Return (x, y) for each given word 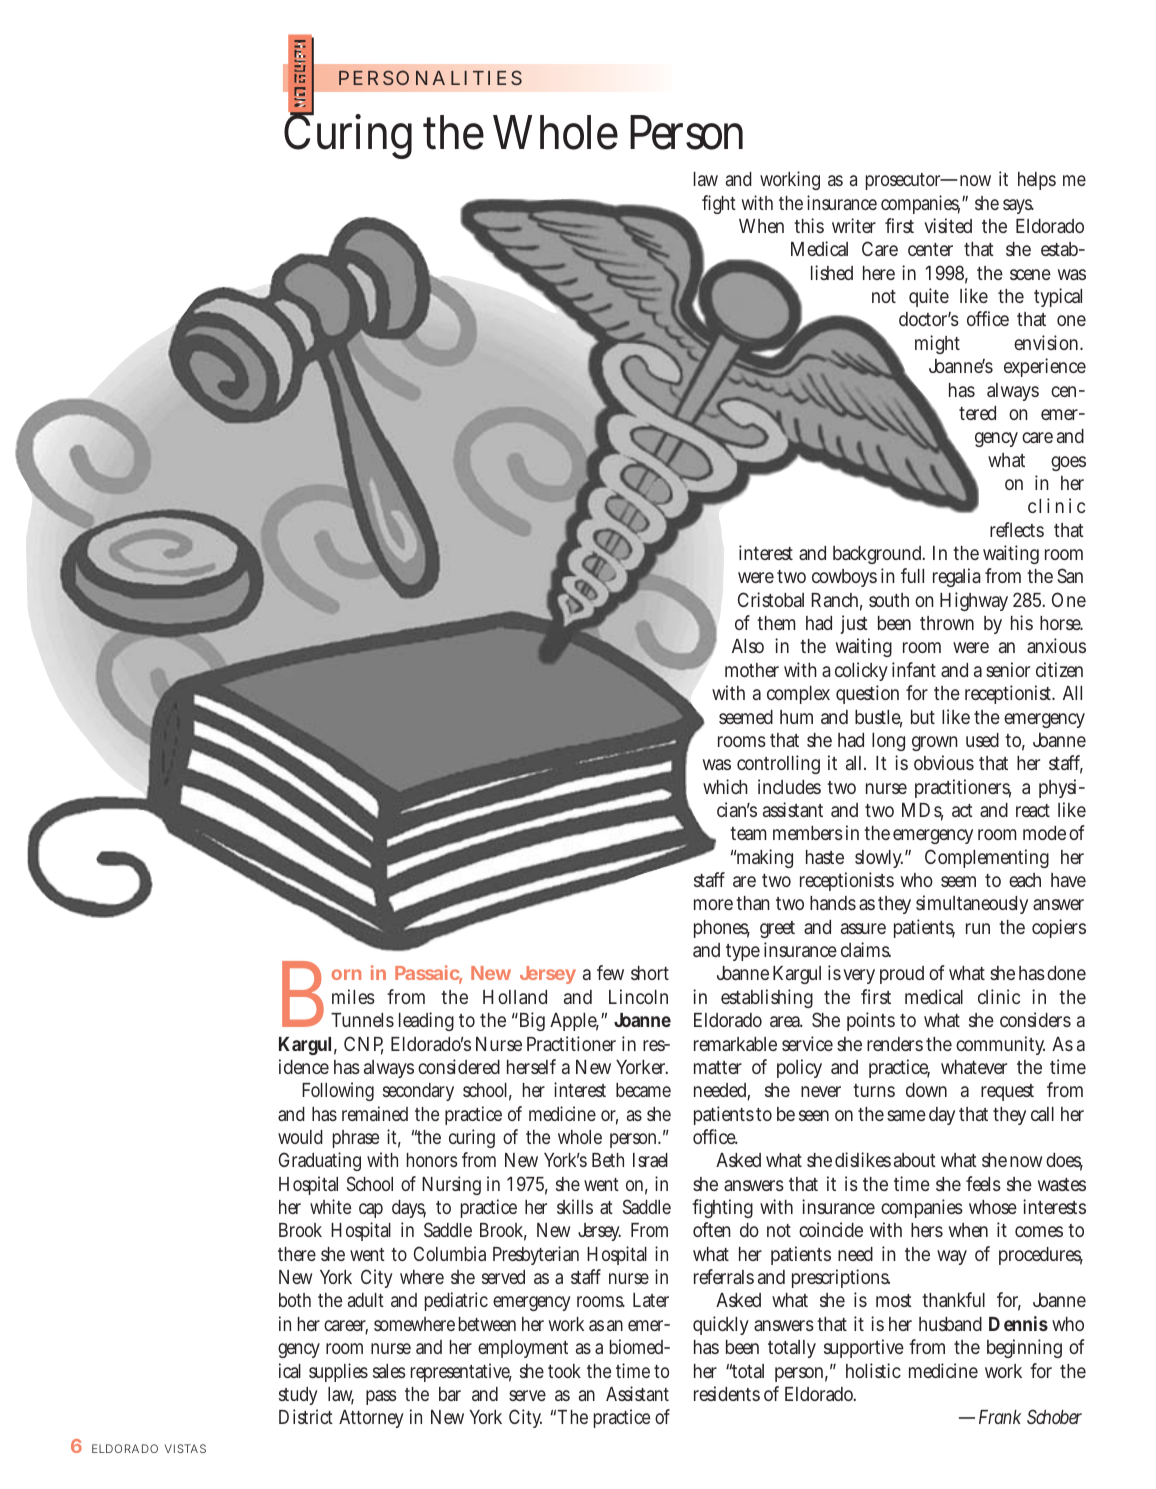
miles (353, 996)
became (643, 1090)
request (1007, 1092)
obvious (944, 762)
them (776, 623)
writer (854, 225)
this (809, 225)
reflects (1017, 529)
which (725, 786)
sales (389, 1371)
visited (948, 225)
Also (748, 646)
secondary (418, 1092)
